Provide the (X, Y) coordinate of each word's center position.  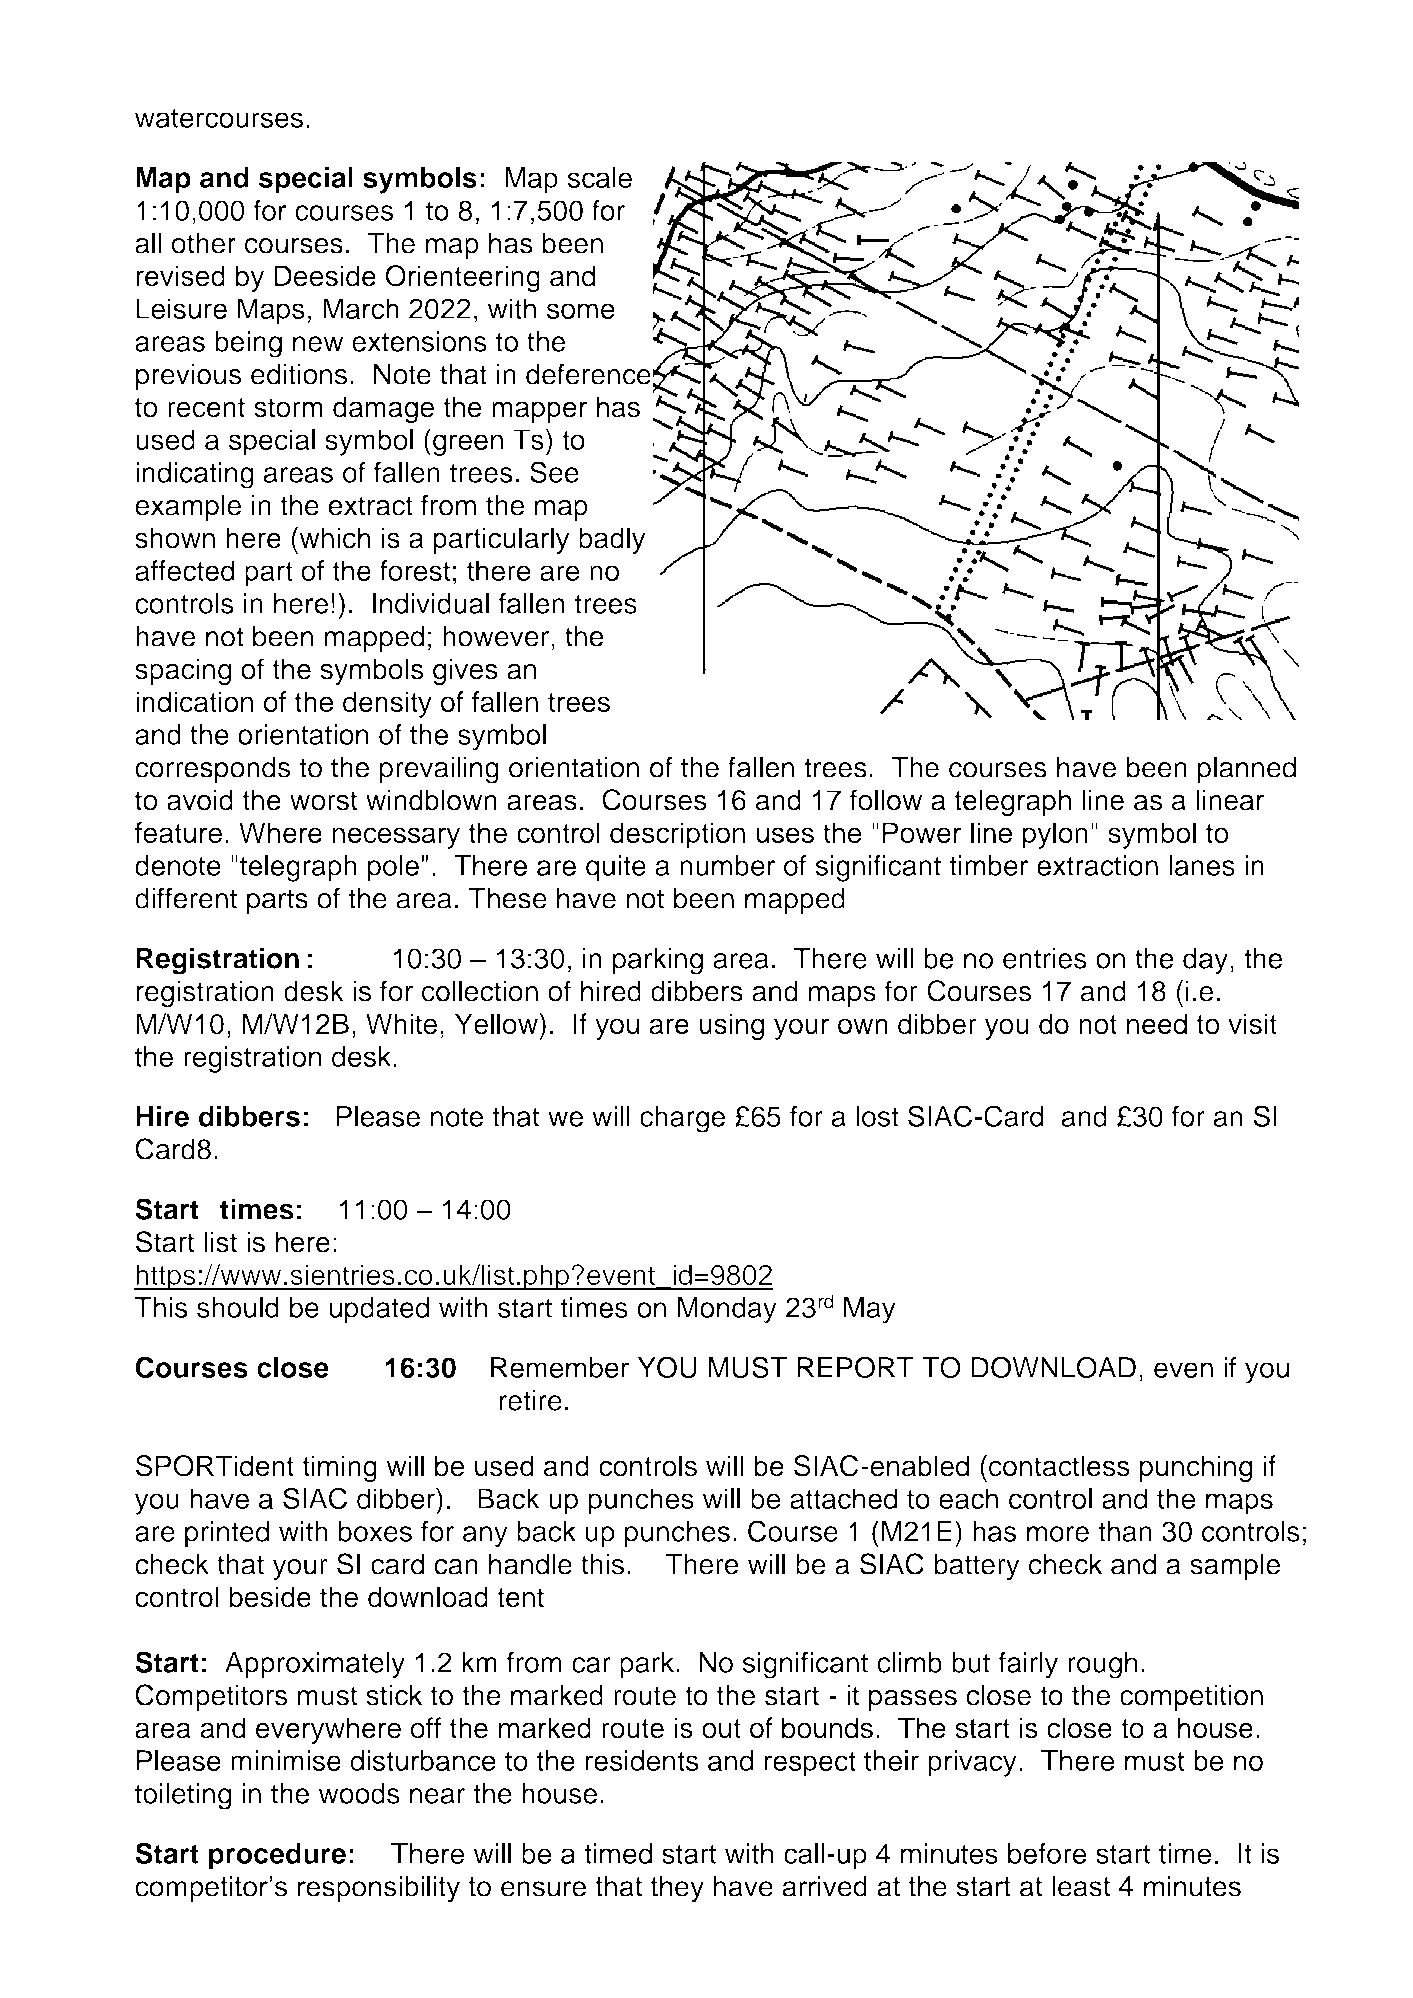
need (1157, 1024)
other (204, 243)
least (1081, 1886)
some (581, 311)
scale (600, 177)
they (677, 1889)
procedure (277, 1856)
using (731, 1026)
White (401, 1024)
